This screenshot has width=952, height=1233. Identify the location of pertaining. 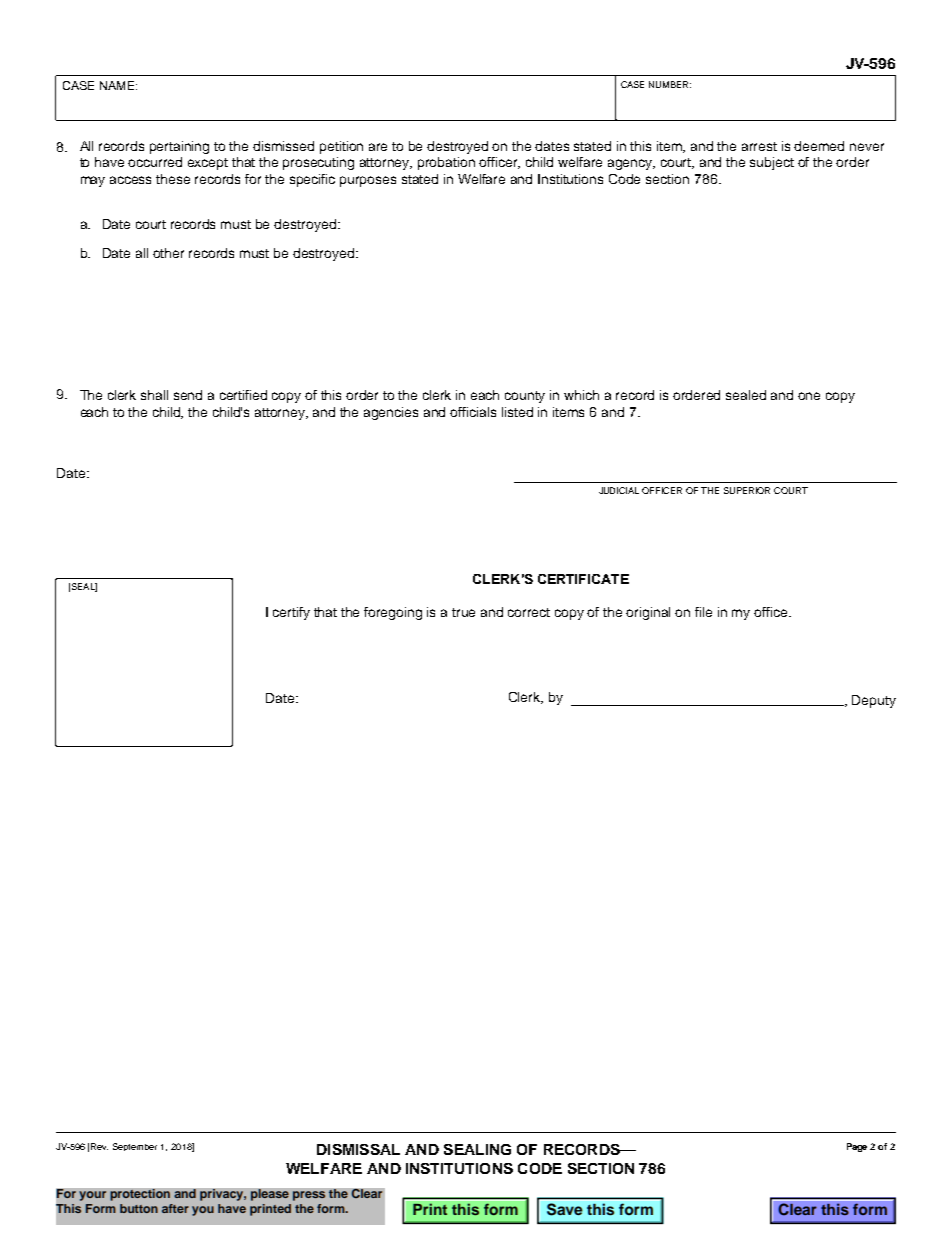
(179, 147).
